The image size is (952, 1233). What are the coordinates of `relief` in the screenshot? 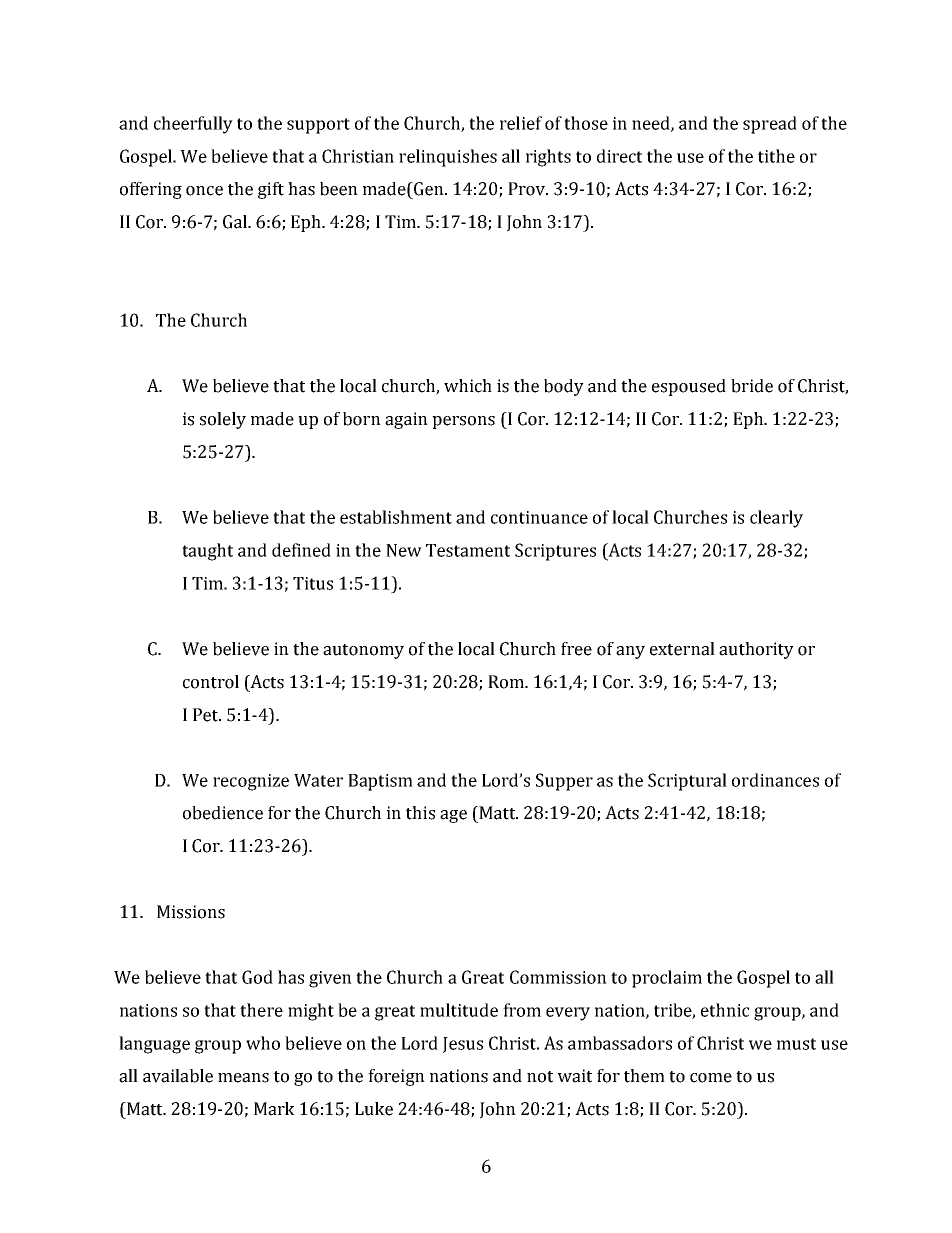 It's located at (521, 123).
